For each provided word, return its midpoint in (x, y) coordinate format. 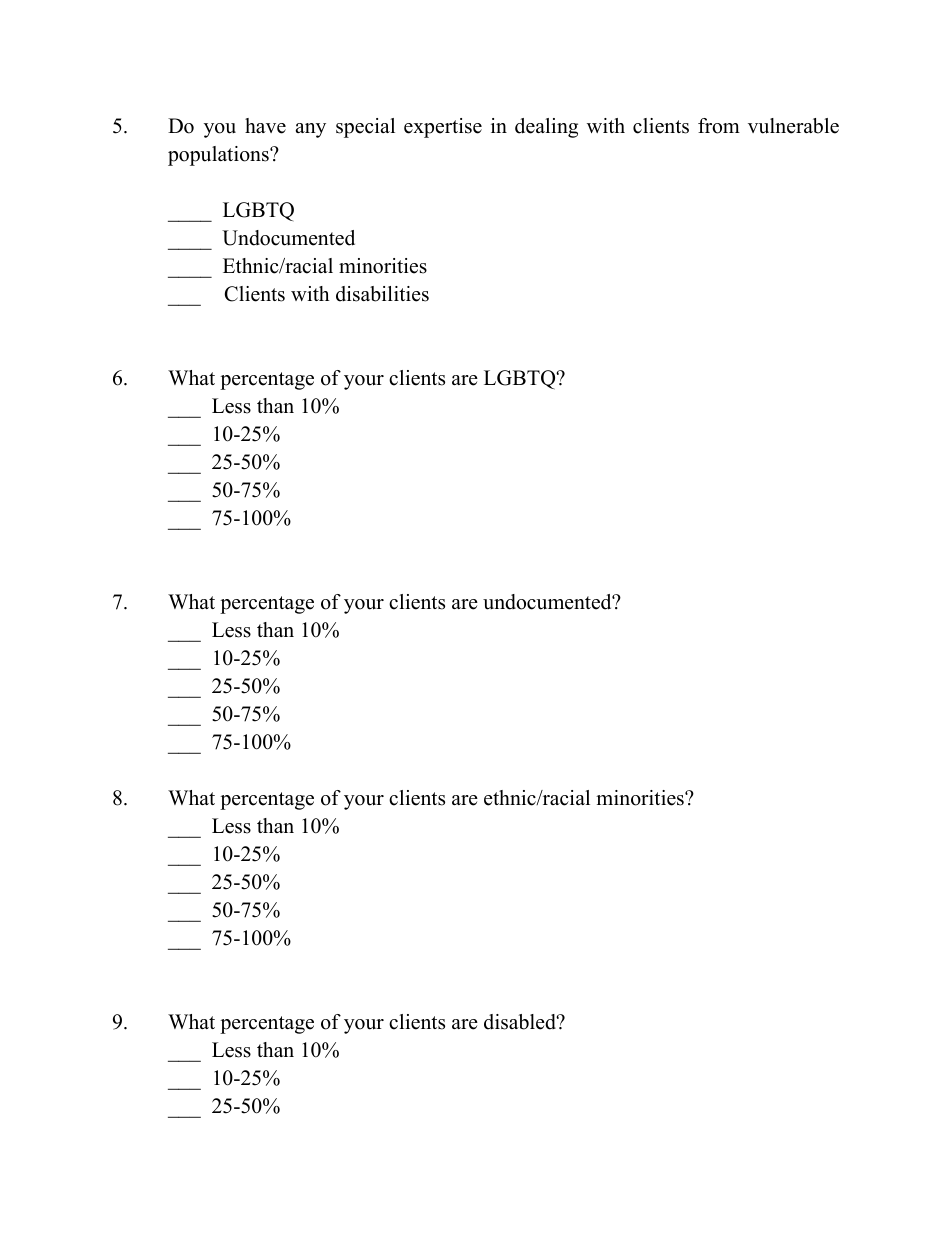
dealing (546, 128)
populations (219, 156)
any (310, 130)
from (719, 126)
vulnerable (793, 126)
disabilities (382, 294)
